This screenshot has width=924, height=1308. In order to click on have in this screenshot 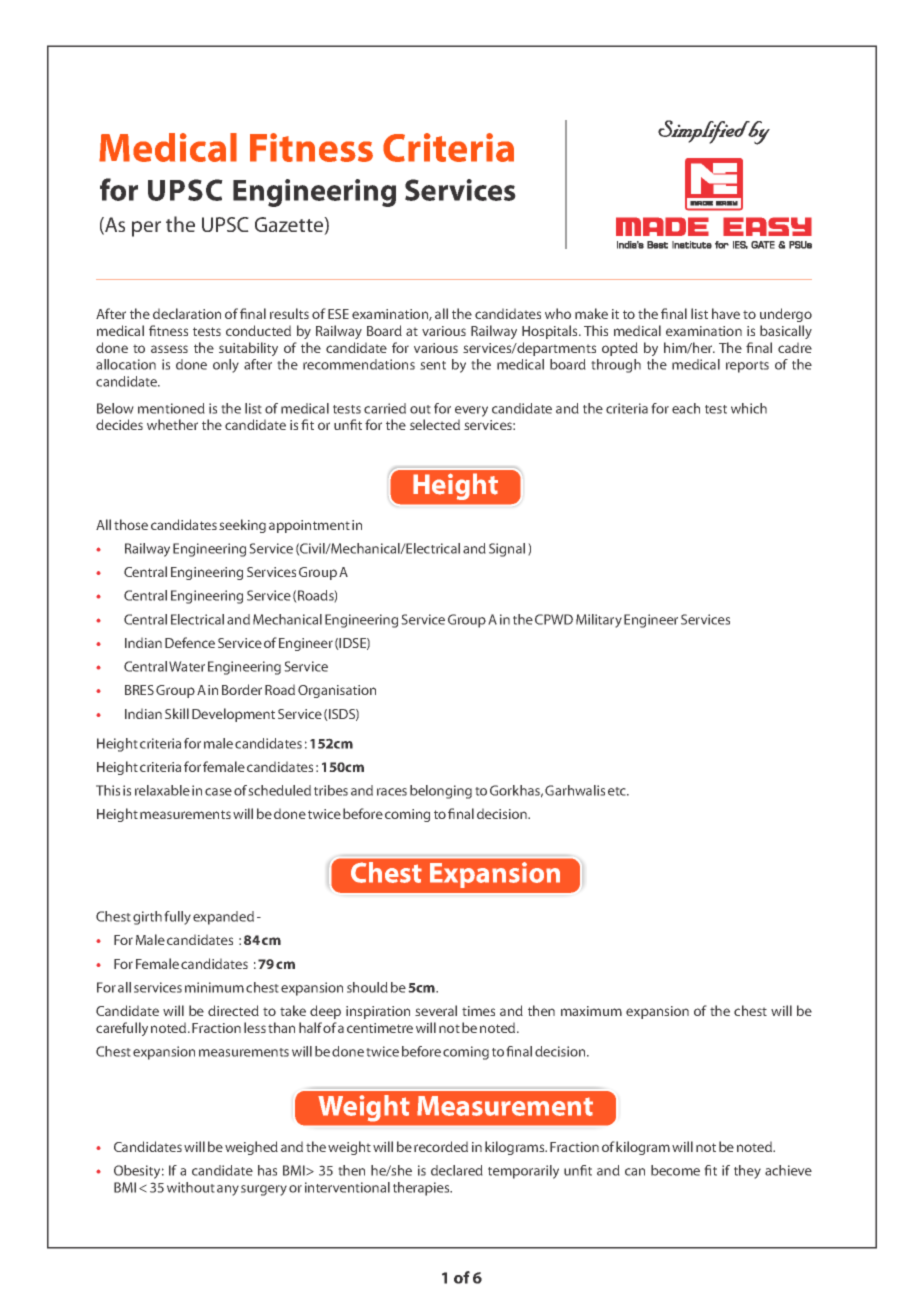, I will do `click(726, 313)`.
